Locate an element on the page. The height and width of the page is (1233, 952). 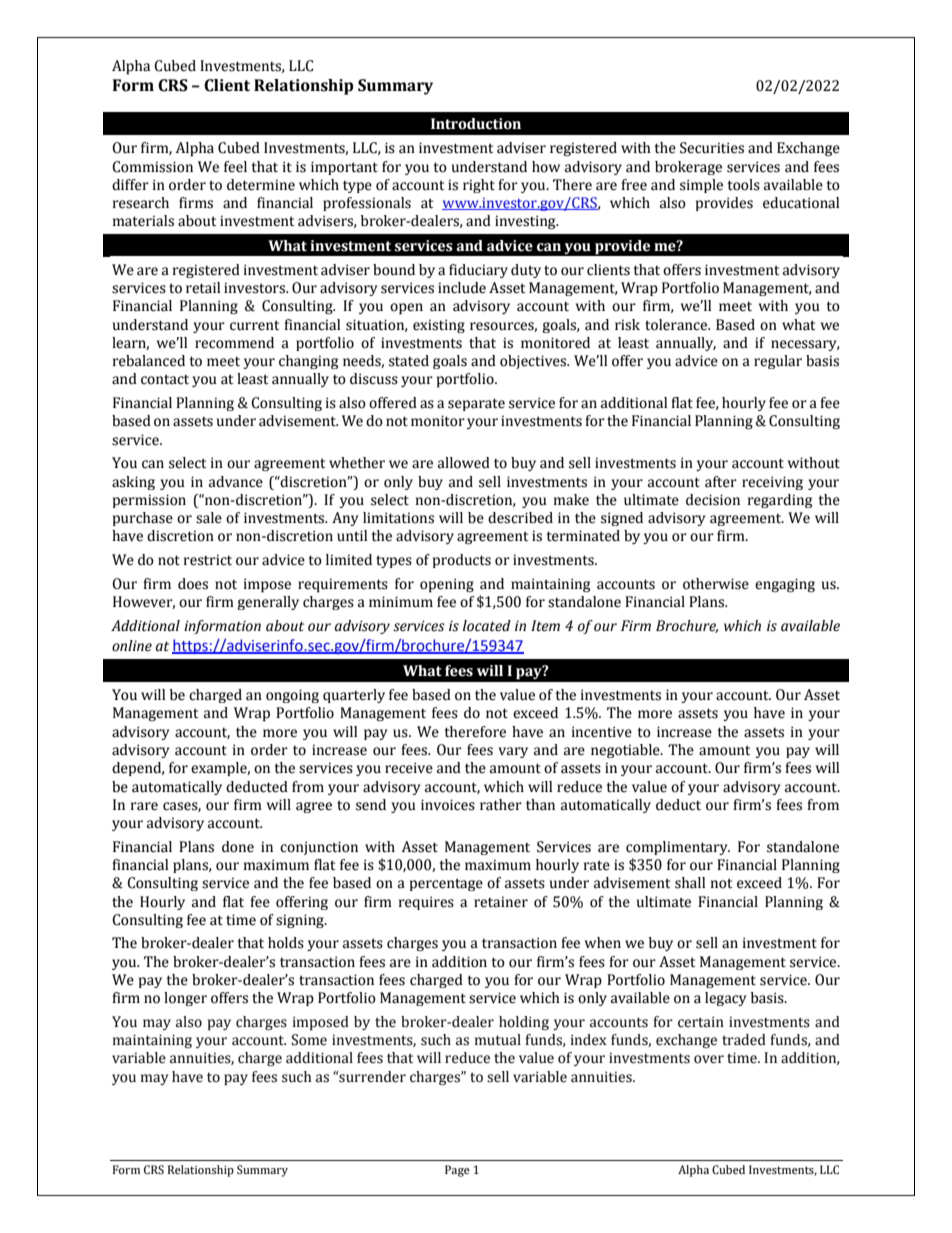
Securities is located at coordinates (712, 148).
